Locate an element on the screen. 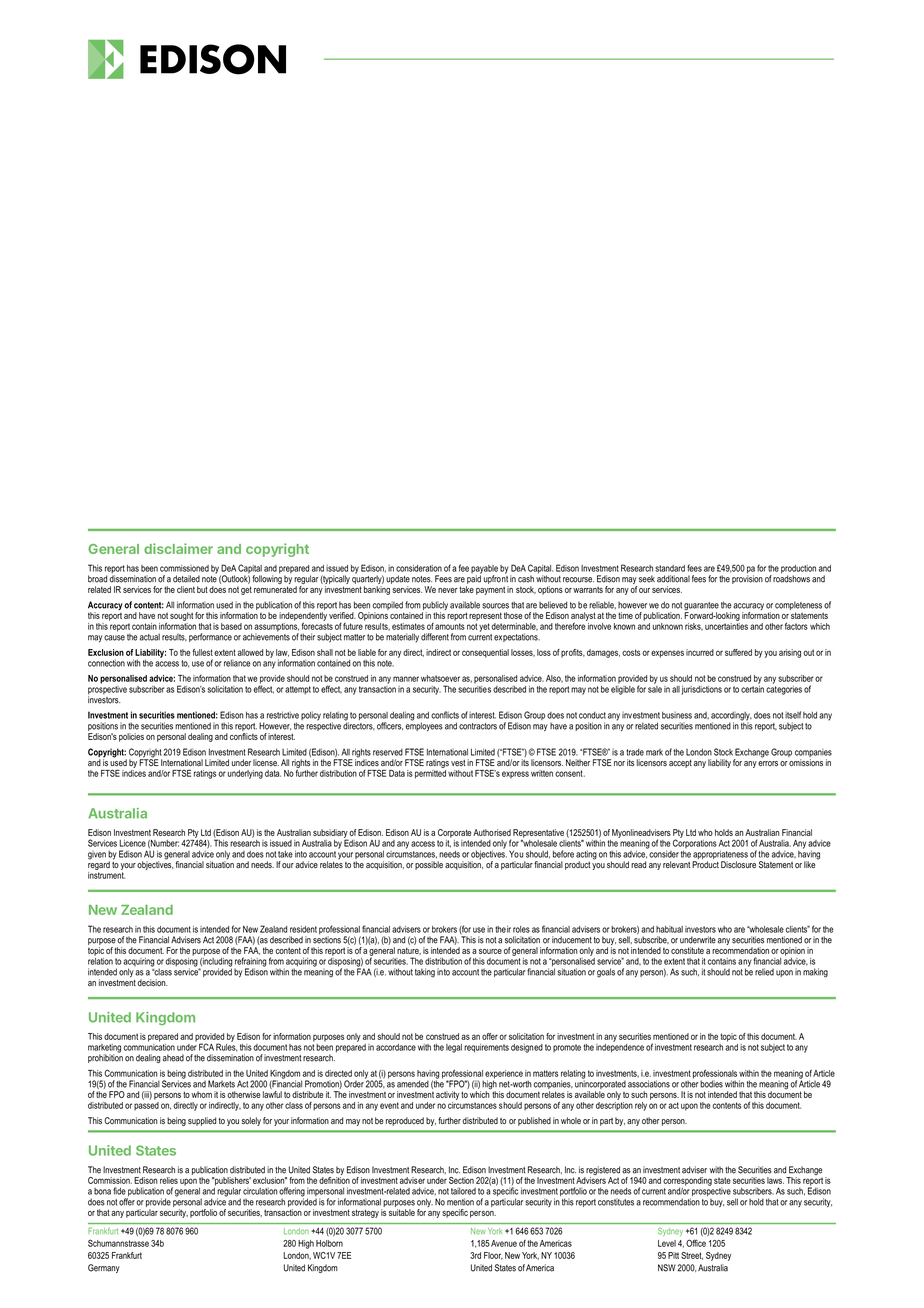 The image size is (924, 1308). roles is located at coordinates (521, 929).
